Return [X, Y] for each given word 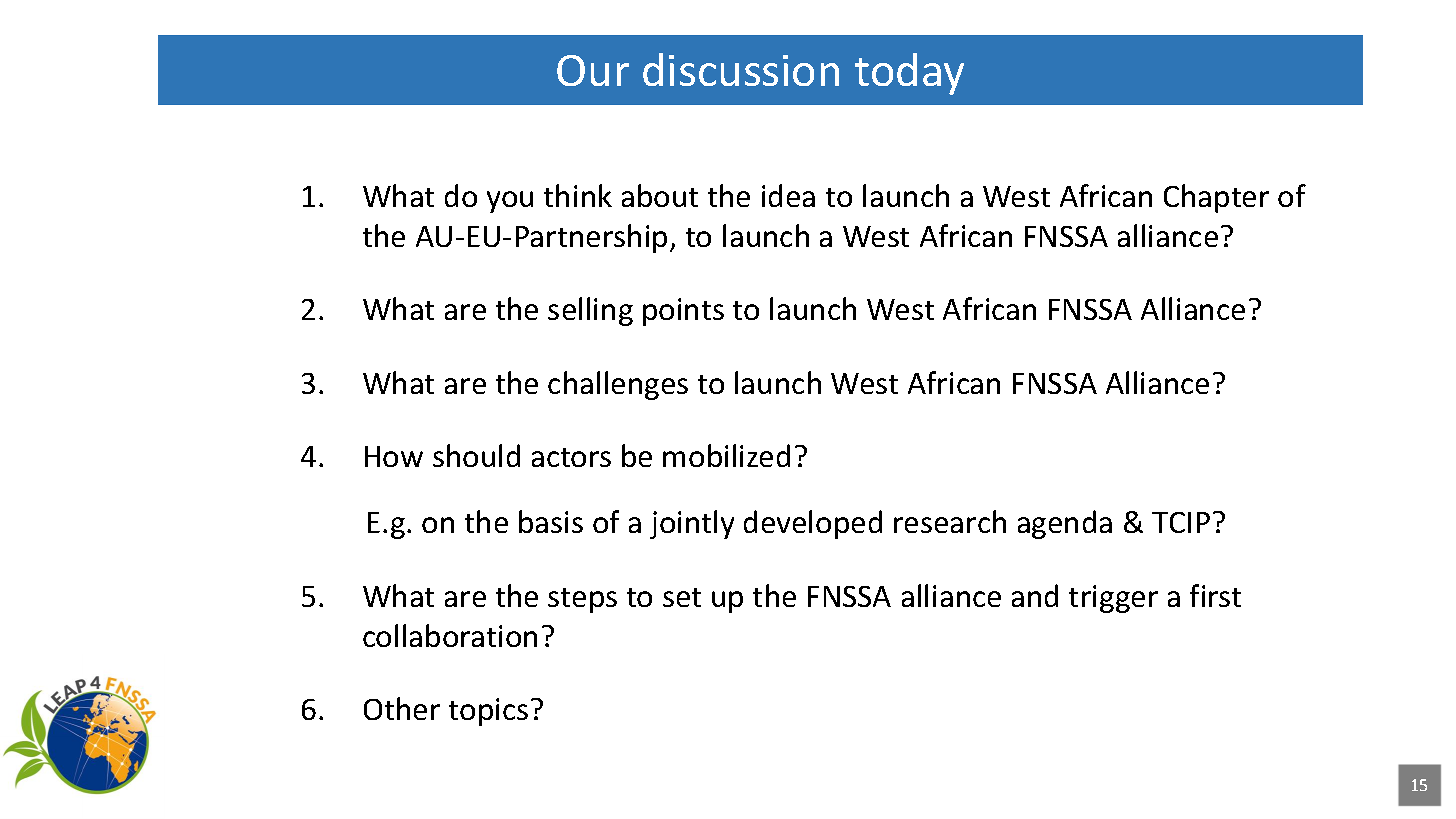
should [476, 455]
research [950, 521]
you [510, 202]
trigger [1113, 599]
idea [788, 195]
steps [582, 600]
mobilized [726, 455]
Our [593, 70]
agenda [1065, 524]
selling [590, 311]
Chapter [1216, 198]
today [909, 74]
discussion [741, 69]
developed [813, 524]
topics [488, 712]
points [683, 312]
